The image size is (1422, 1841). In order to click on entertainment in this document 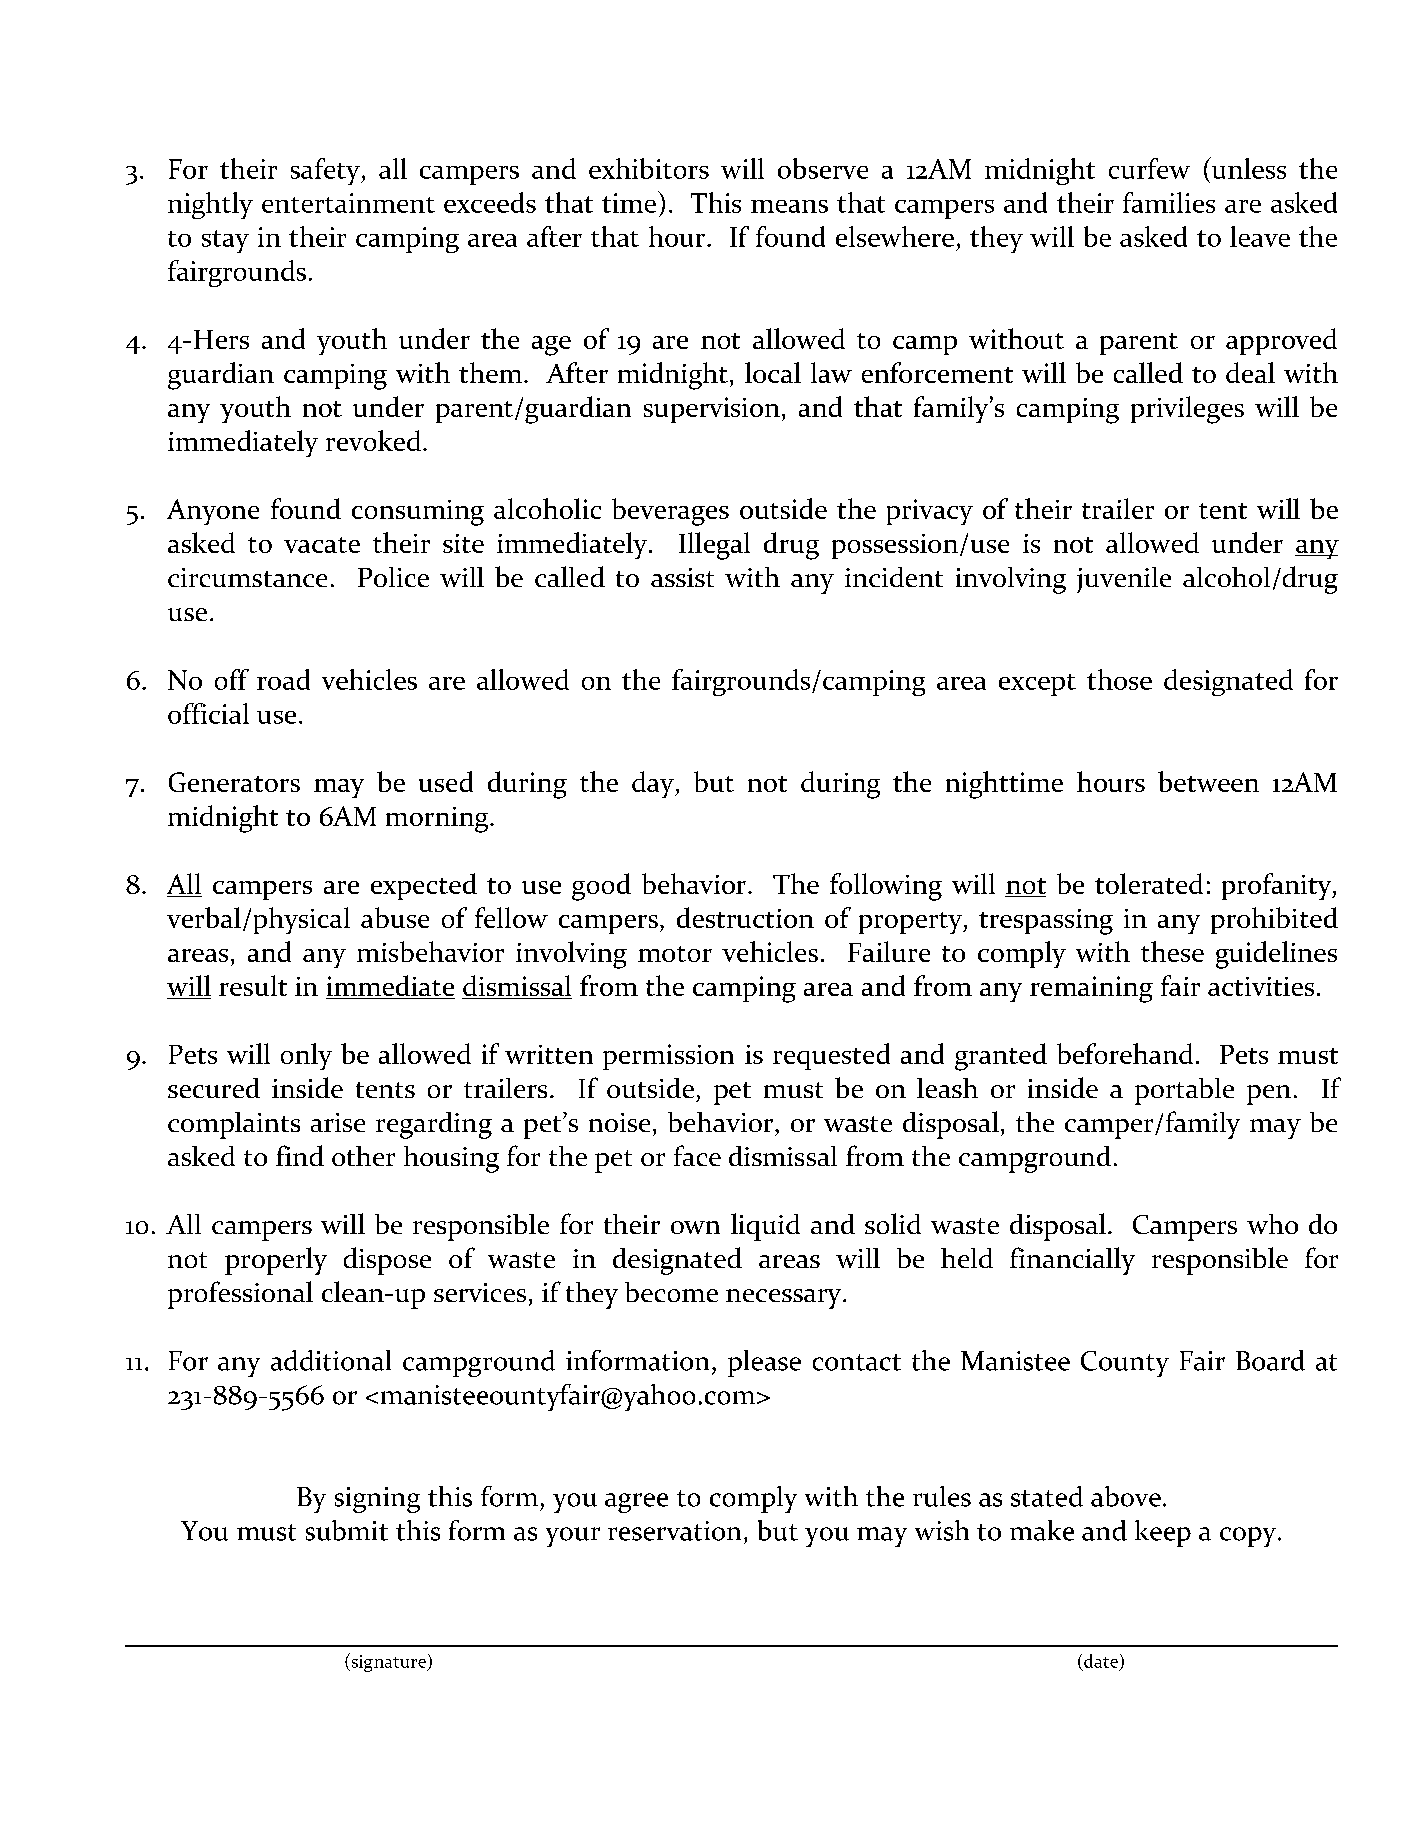, I will do `click(348, 203)`.
